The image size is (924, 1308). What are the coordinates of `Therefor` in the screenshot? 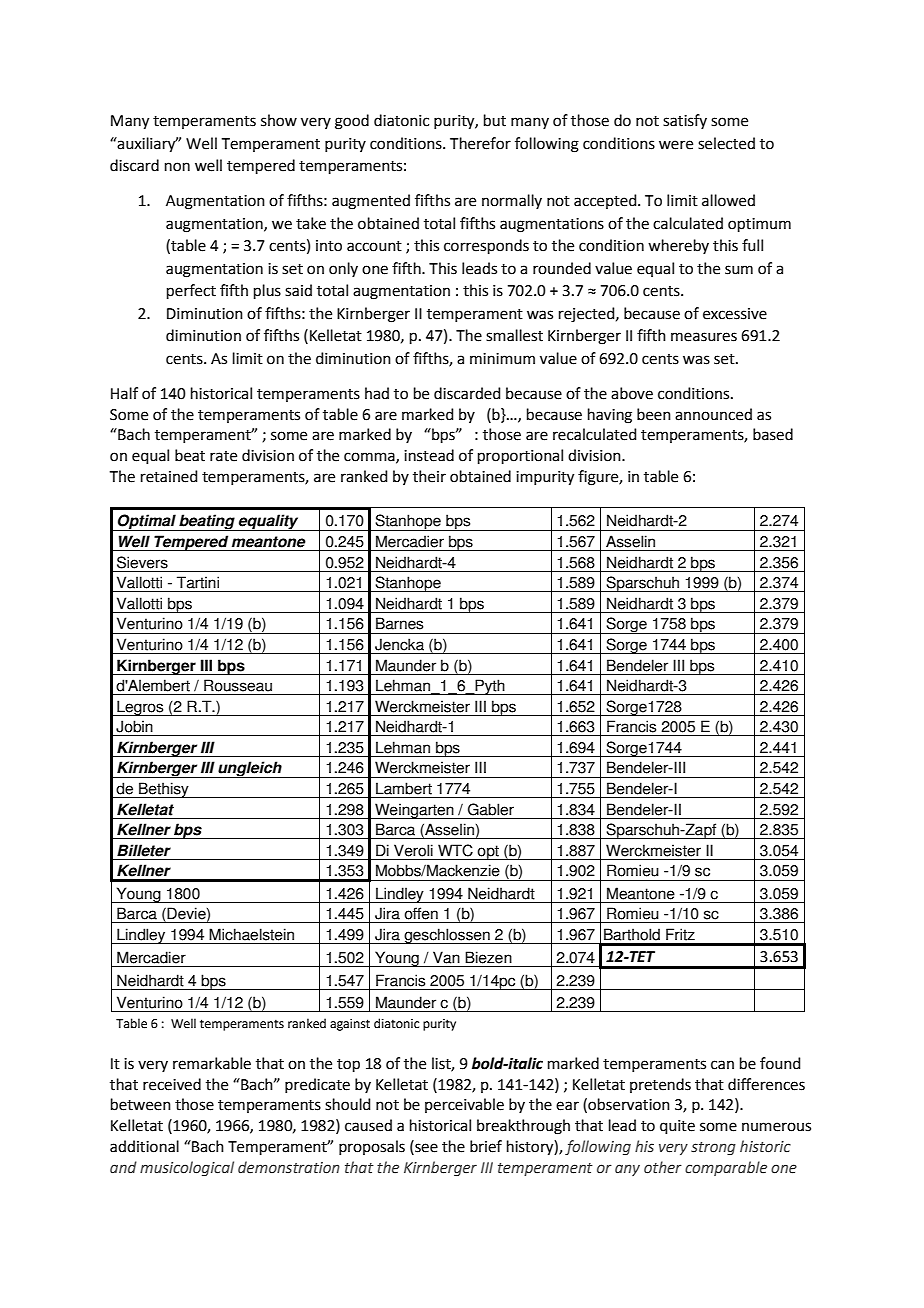 It's located at (480, 143).
